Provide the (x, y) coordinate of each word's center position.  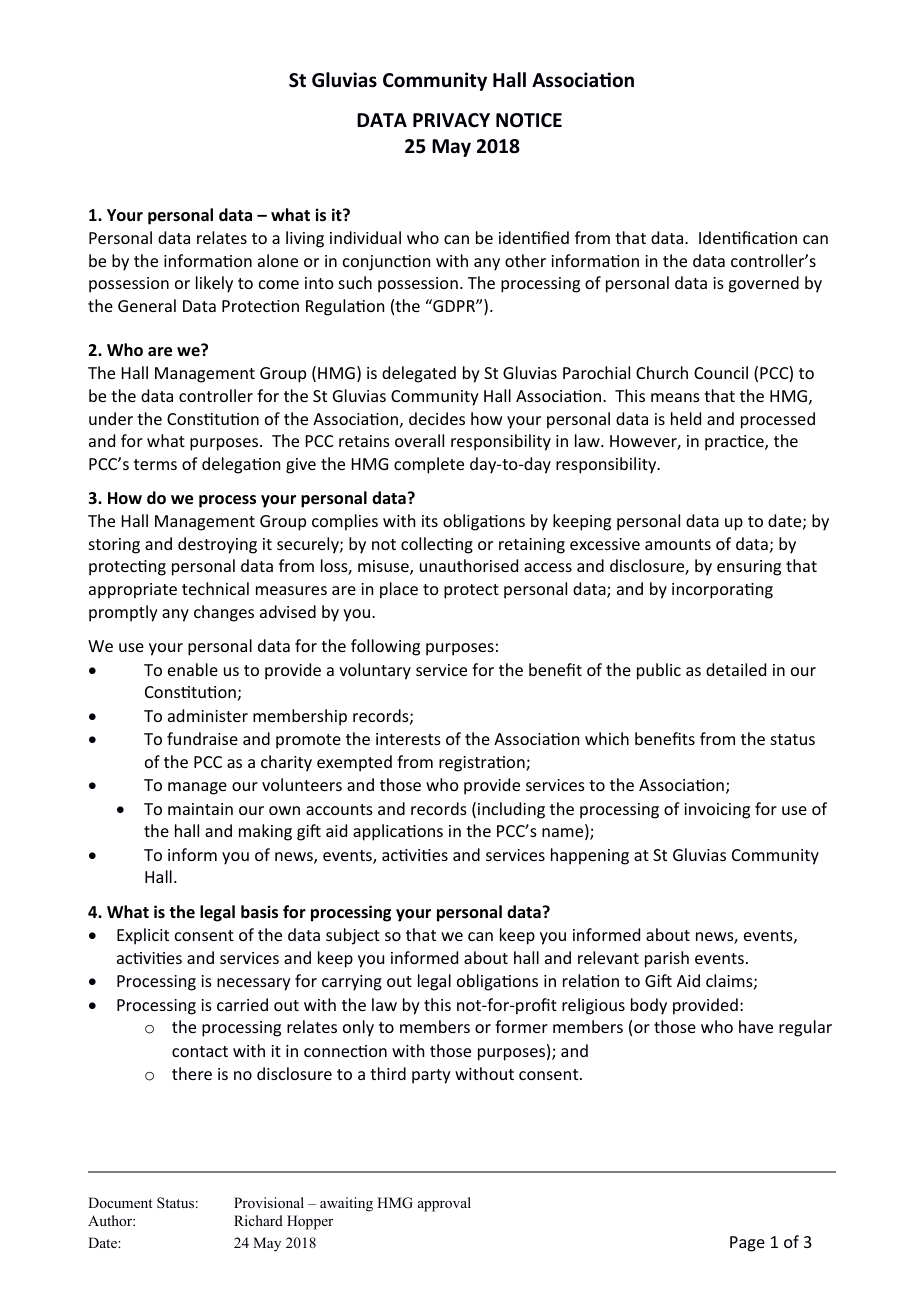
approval (444, 1204)
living (305, 239)
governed (763, 284)
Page (747, 1244)
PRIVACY (451, 120)
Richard (258, 1220)
